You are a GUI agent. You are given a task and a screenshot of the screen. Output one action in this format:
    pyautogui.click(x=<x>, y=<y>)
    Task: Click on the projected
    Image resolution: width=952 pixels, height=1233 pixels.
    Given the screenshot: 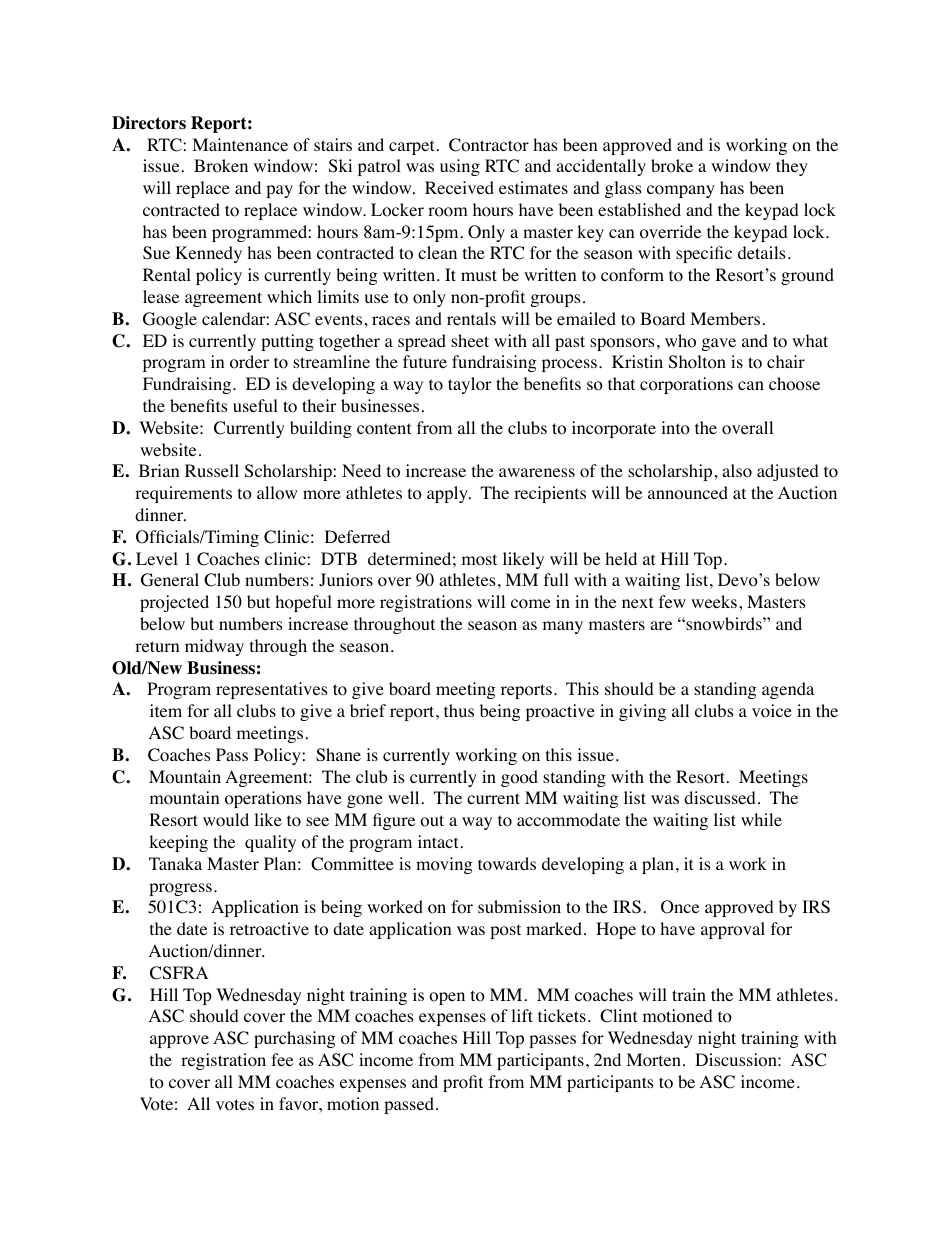 What is the action you would take?
    pyautogui.click(x=174, y=603)
